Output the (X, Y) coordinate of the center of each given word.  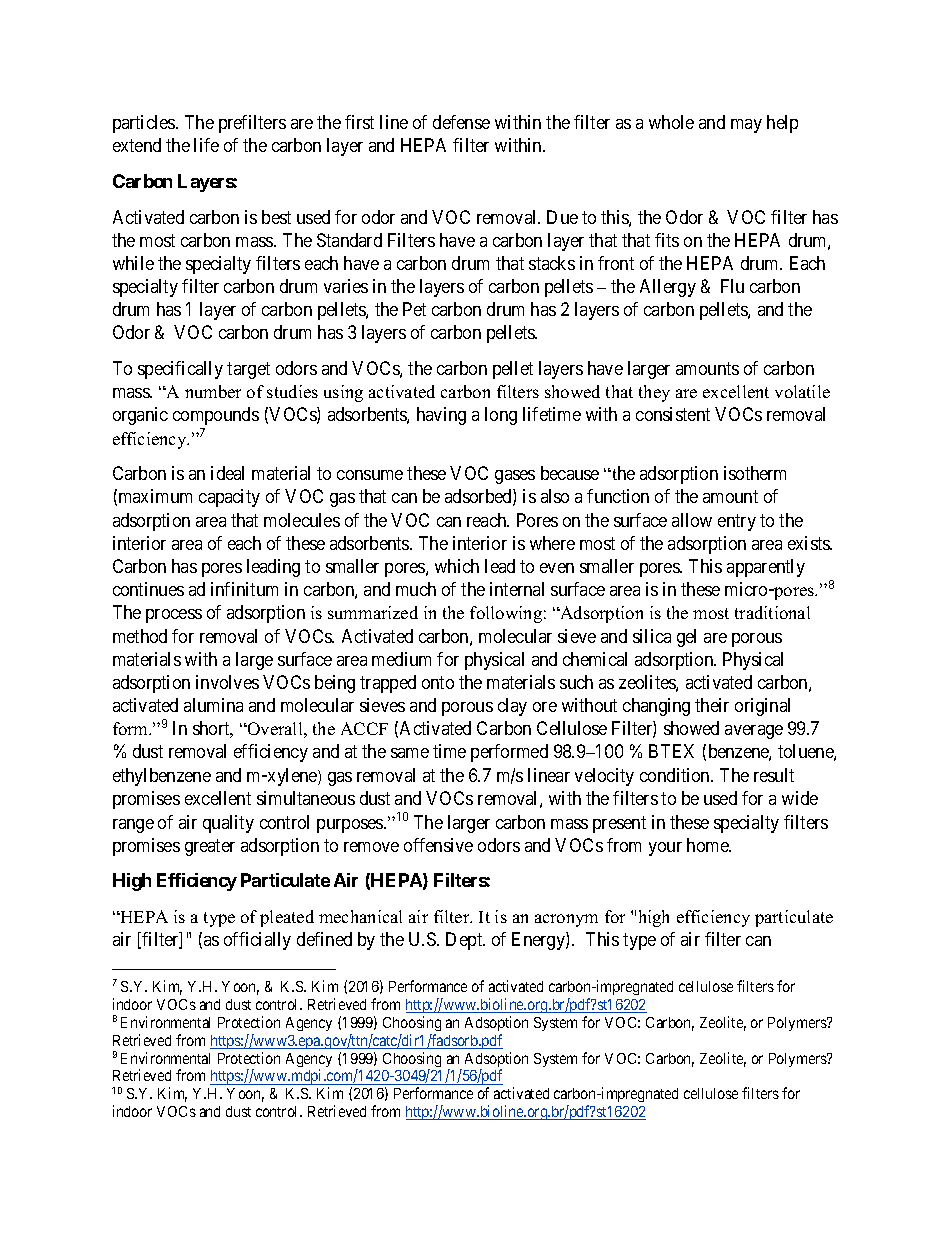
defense (461, 122)
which (457, 566)
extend (137, 145)
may (746, 126)
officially (257, 941)
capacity (229, 498)
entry (737, 522)
